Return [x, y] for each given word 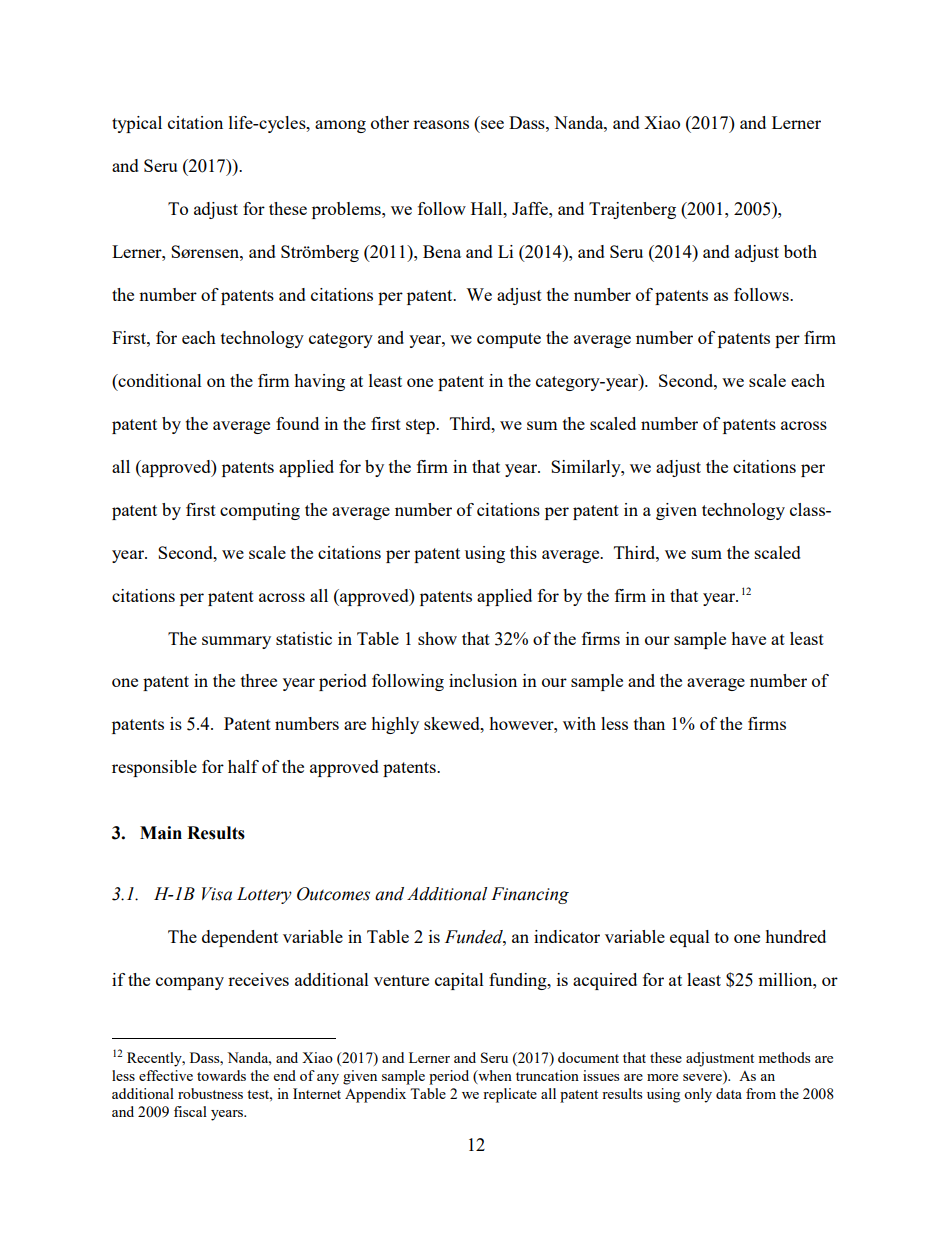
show [437, 638]
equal [690, 938]
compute [509, 340]
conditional [159, 380]
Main [161, 833]
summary [236, 642]
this [523, 552]
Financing [530, 895]
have [748, 638]
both [800, 251]
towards [221, 1075]
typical [137, 124]
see [492, 124]
